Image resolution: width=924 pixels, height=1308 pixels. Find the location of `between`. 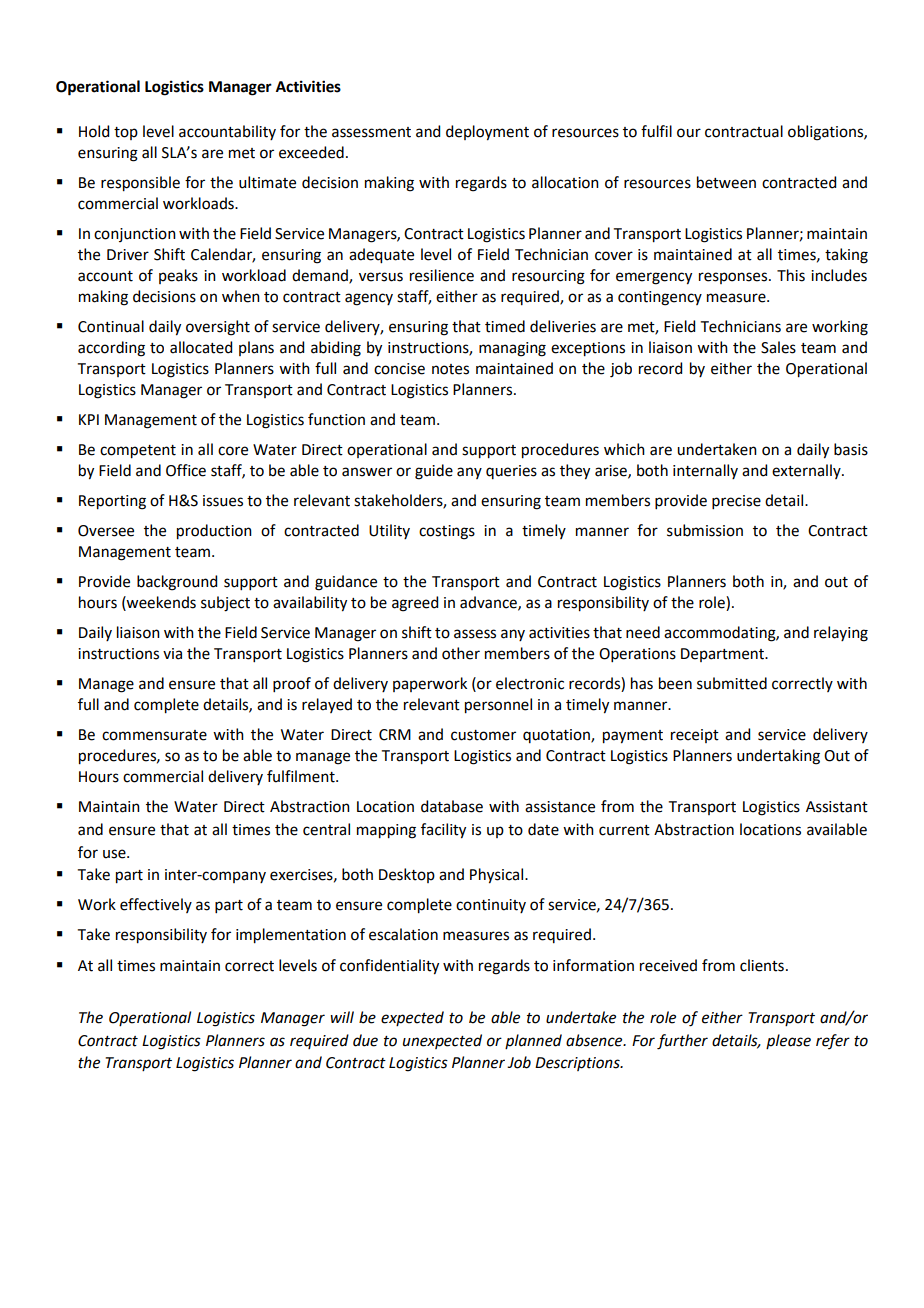

between is located at coordinates (726, 182).
